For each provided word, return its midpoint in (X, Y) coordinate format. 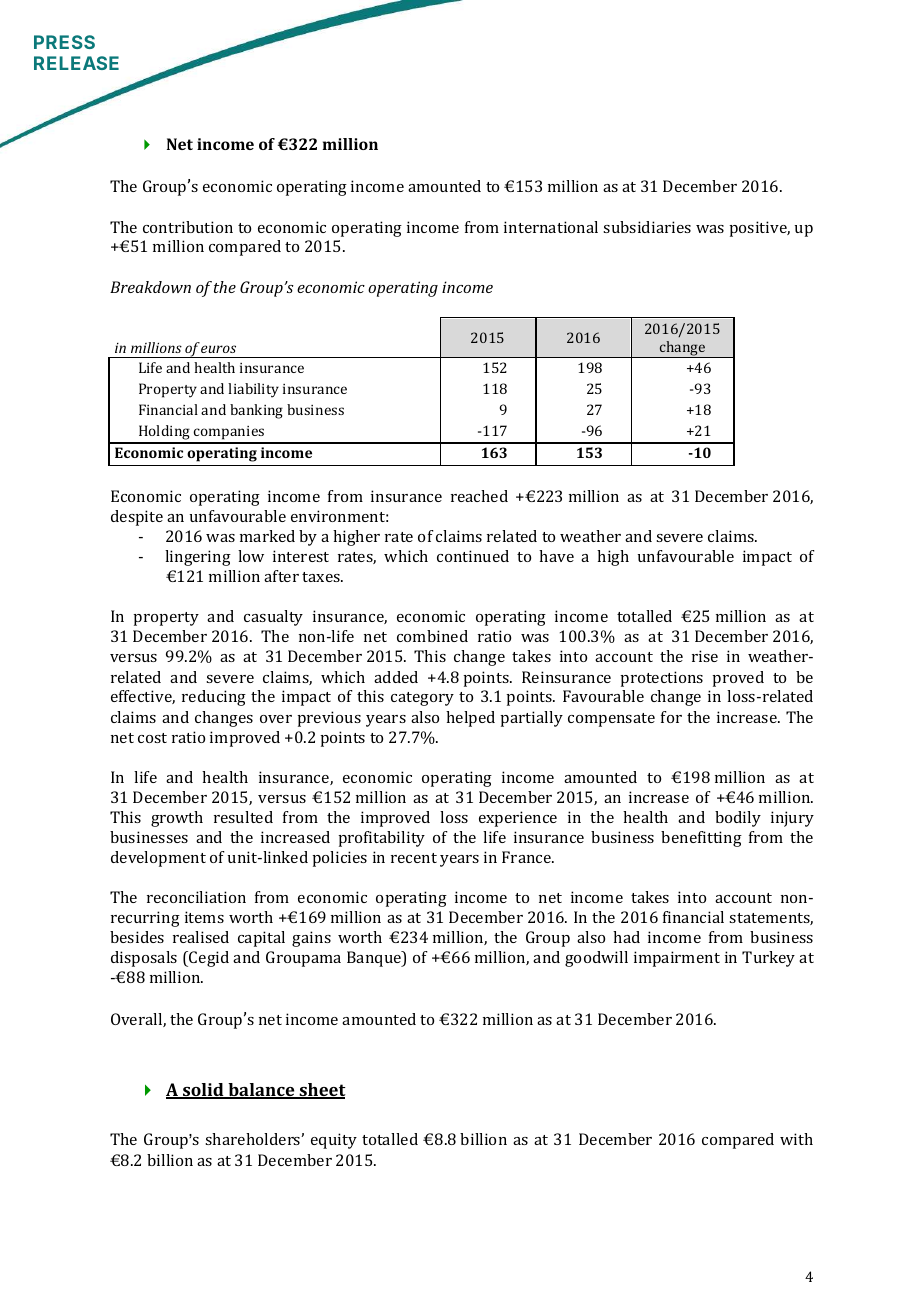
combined (432, 636)
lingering (198, 558)
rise (705, 656)
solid (203, 1091)
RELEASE (76, 63)
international (551, 227)
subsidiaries (647, 227)
